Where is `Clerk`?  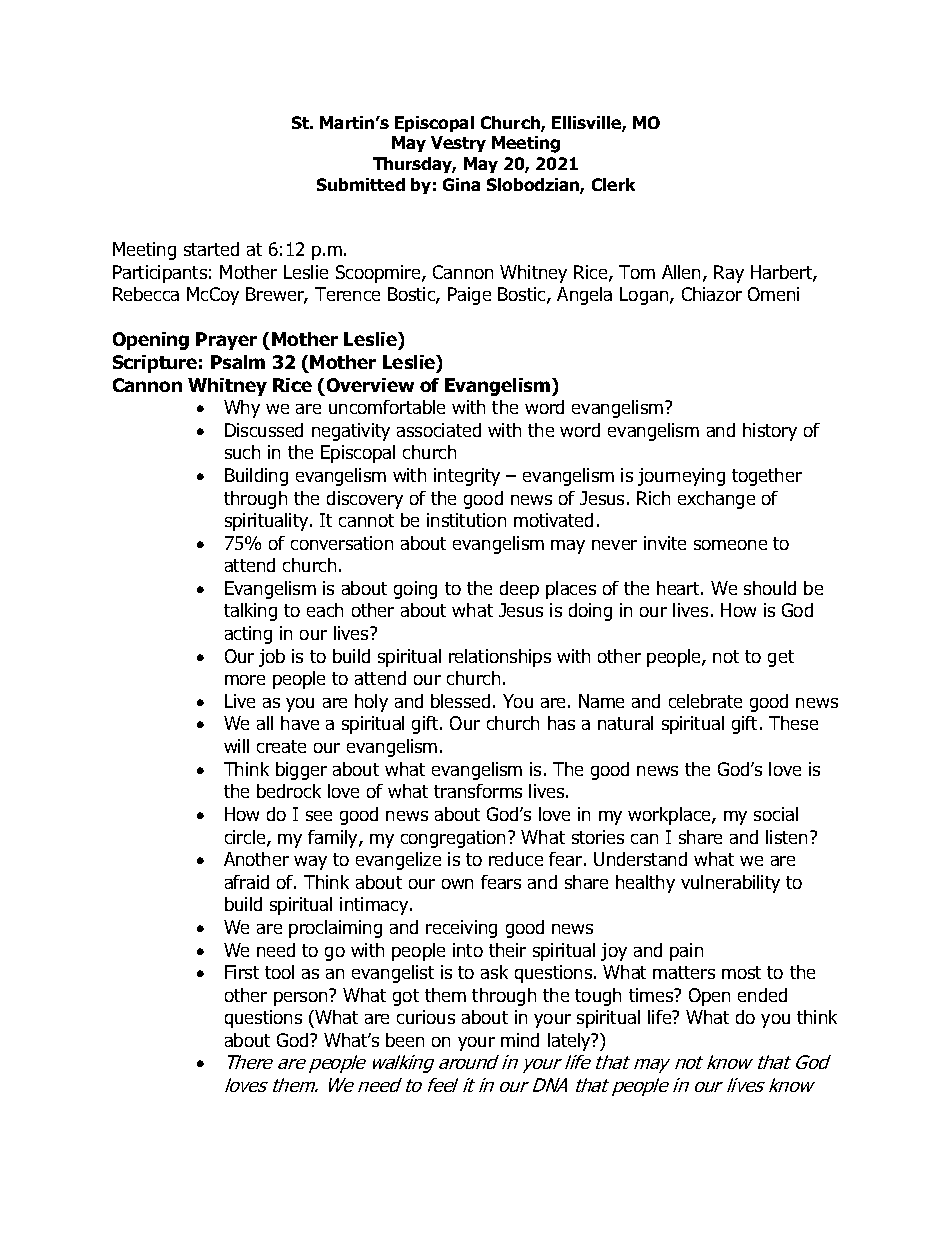
Clerk is located at coordinates (613, 184).
